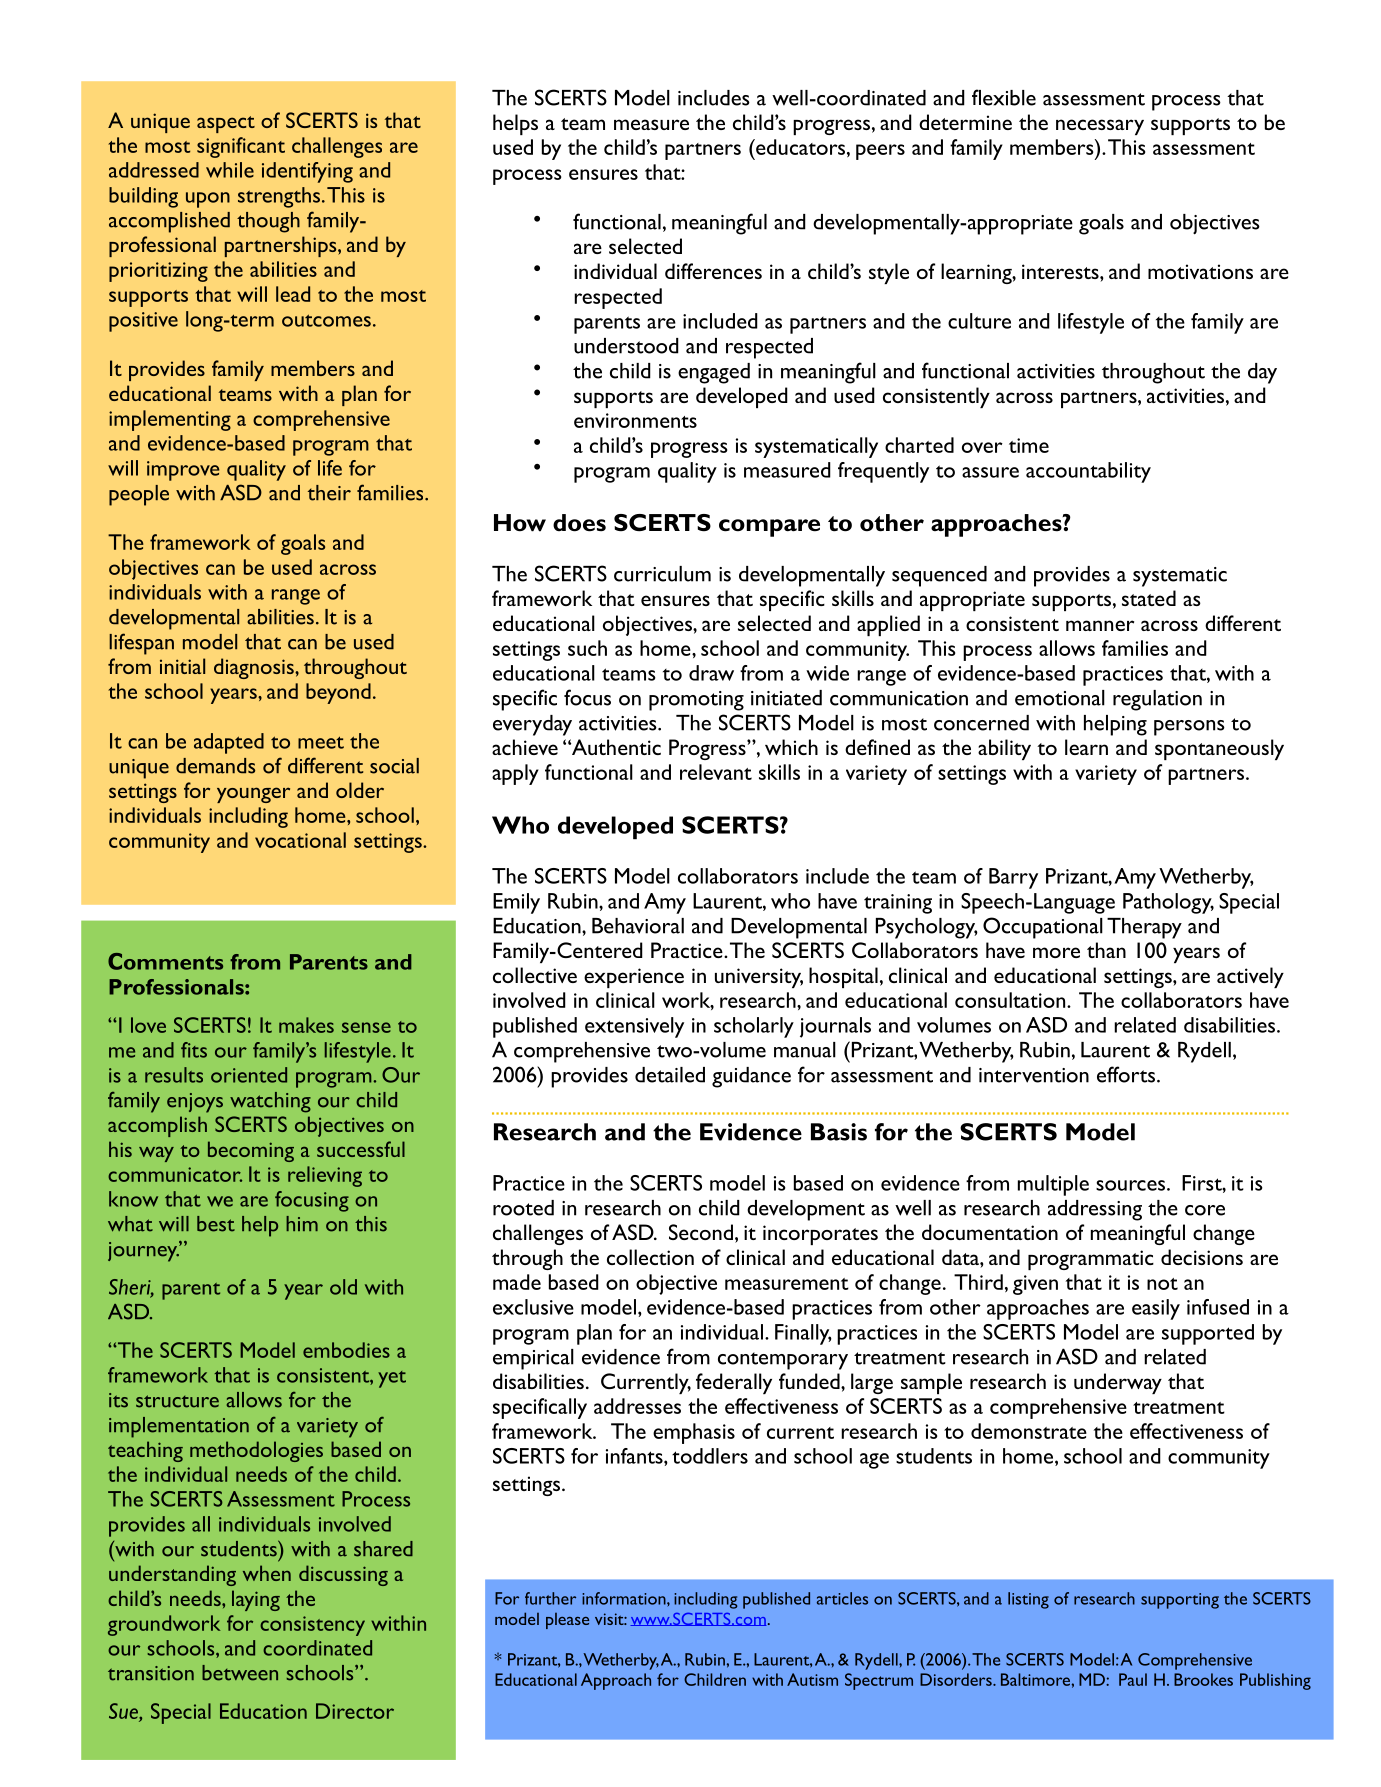 Image resolution: width=1381 pixels, height=1787 pixels. Describe the element at coordinates (1168, 903) in the screenshot. I see `Pathology` at that location.
